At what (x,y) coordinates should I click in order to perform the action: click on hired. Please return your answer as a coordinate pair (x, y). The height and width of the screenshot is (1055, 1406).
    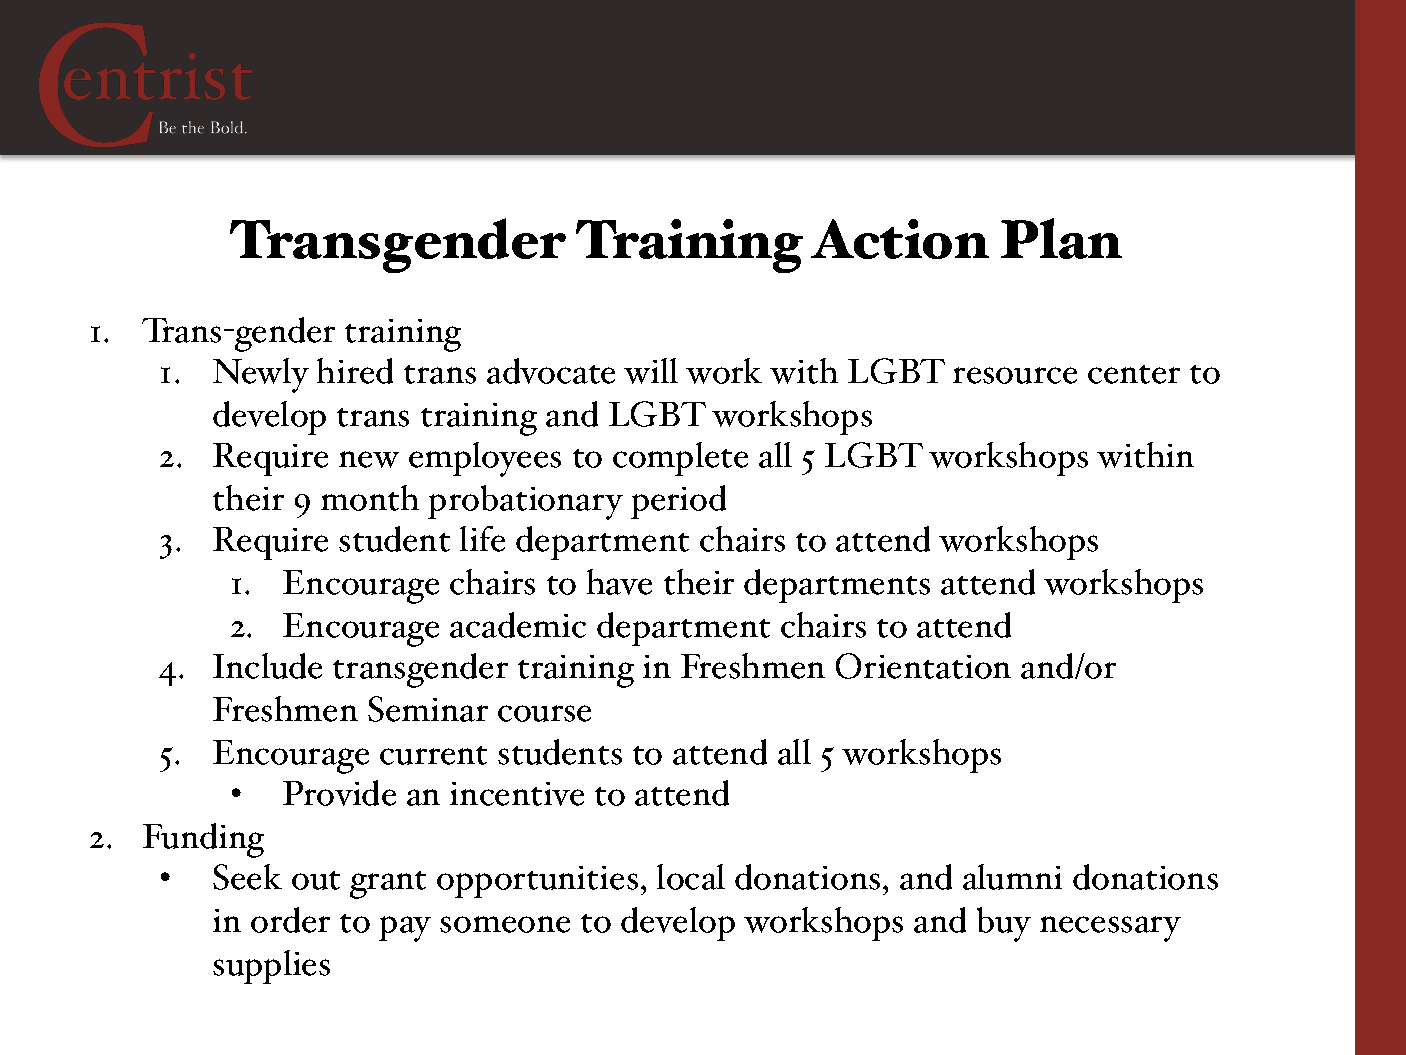
    Looking at the image, I should click on (355, 371).
